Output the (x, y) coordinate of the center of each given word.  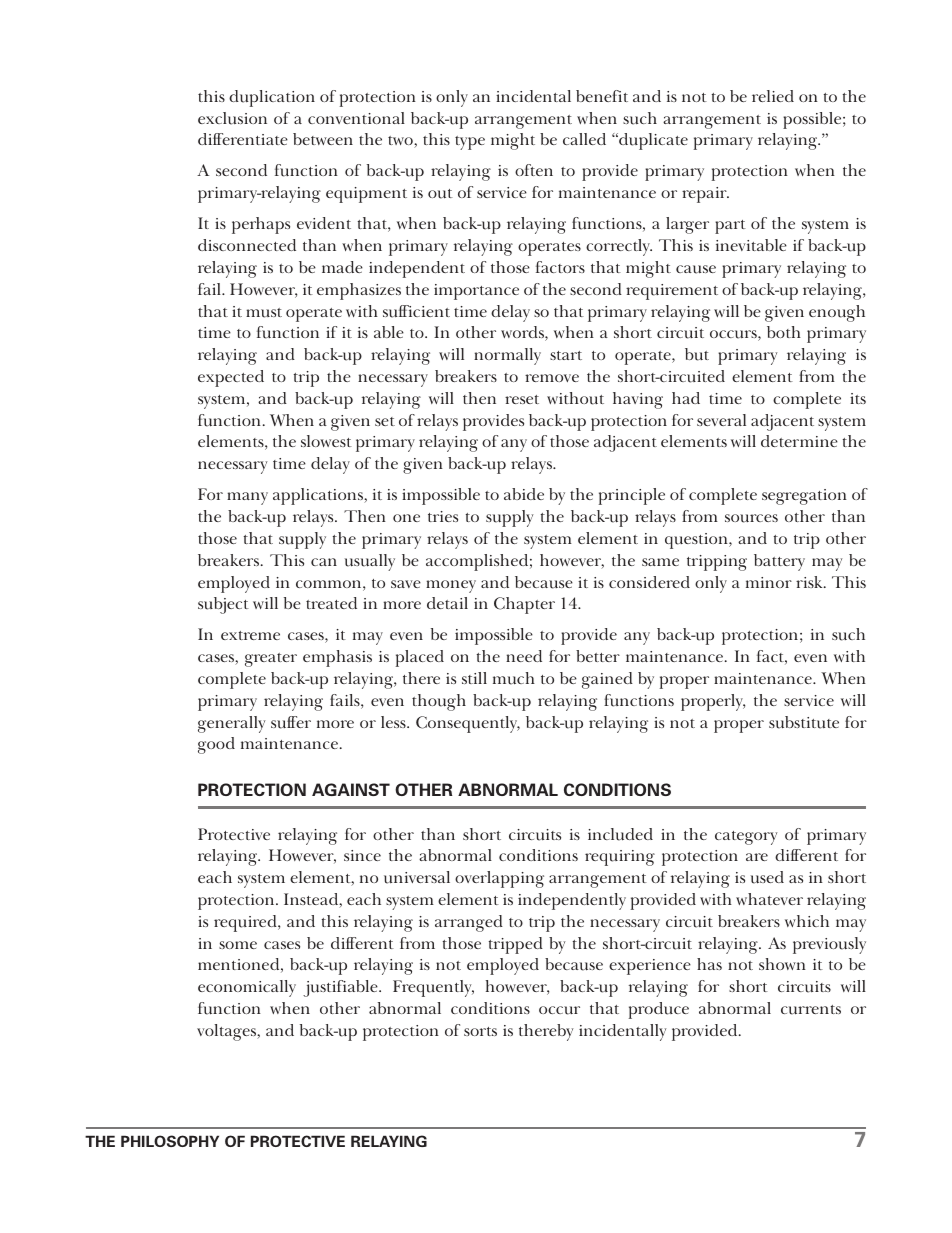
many (247, 498)
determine (799, 441)
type (470, 143)
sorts (480, 1031)
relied (773, 96)
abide (524, 494)
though (439, 702)
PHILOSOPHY (170, 1141)
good (216, 745)
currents (811, 1010)
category (746, 838)
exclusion (232, 118)
